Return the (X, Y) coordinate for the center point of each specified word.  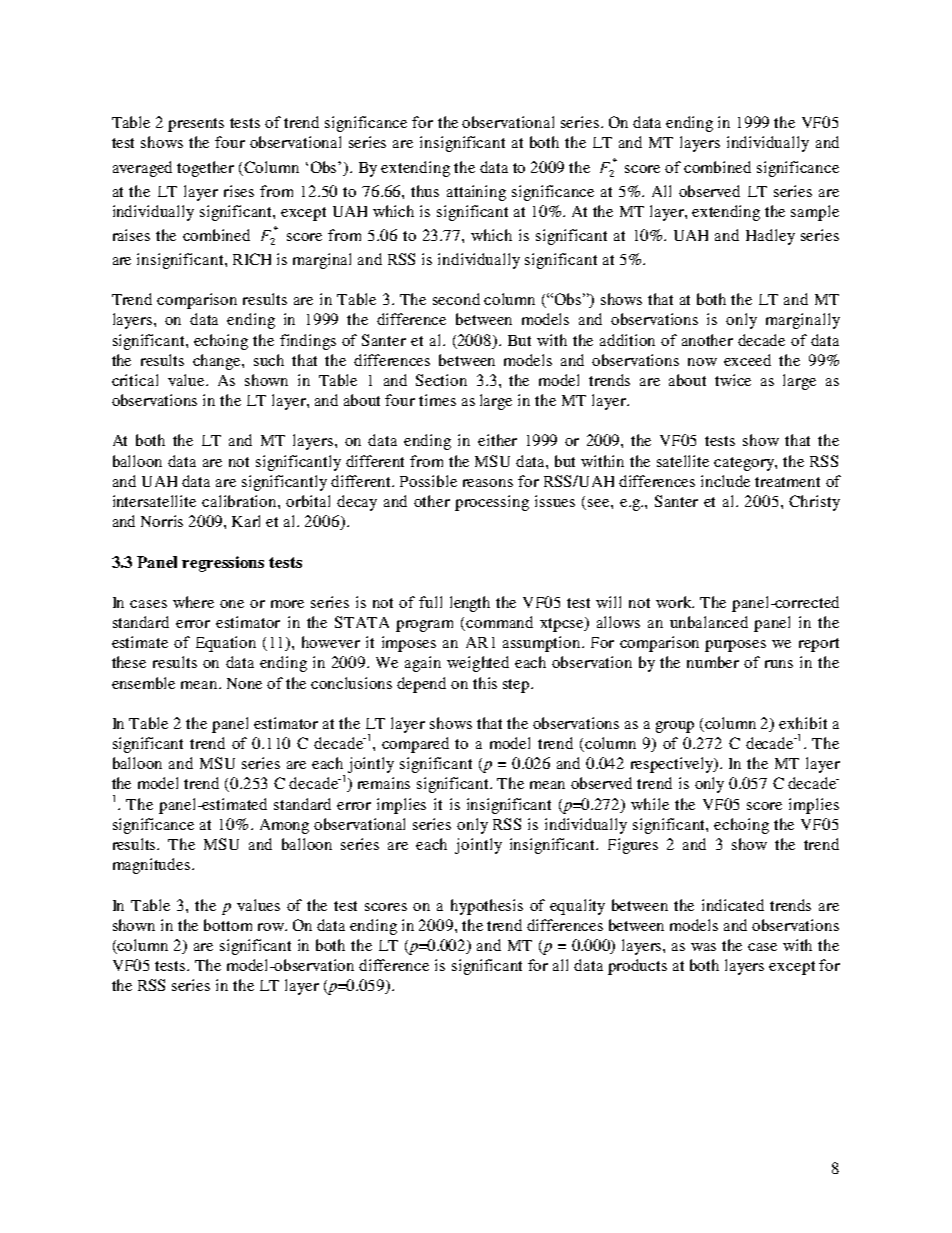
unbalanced (709, 622)
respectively (673, 765)
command (499, 622)
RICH (252, 259)
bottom (228, 925)
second (456, 299)
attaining (476, 193)
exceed (747, 360)
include (725, 481)
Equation (226, 644)
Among (284, 826)
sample (815, 213)
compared (415, 745)
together (205, 169)
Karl (246, 521)
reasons (488, 483)
